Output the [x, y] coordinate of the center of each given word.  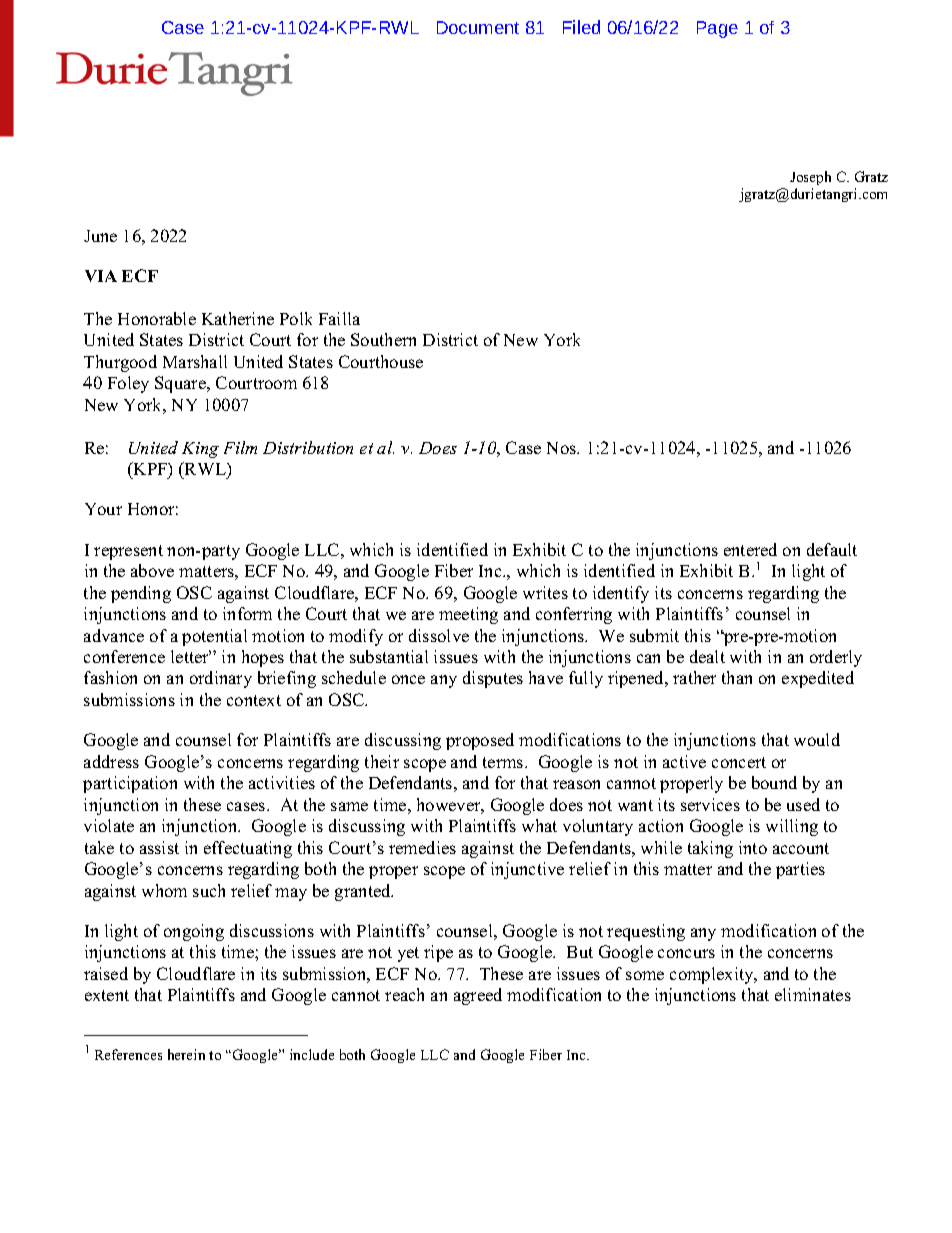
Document [478, 27]
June [100, 236]
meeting [468, 615]
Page [717, 29]
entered [750, 549]
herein [186, 1054]
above [152, 570]
